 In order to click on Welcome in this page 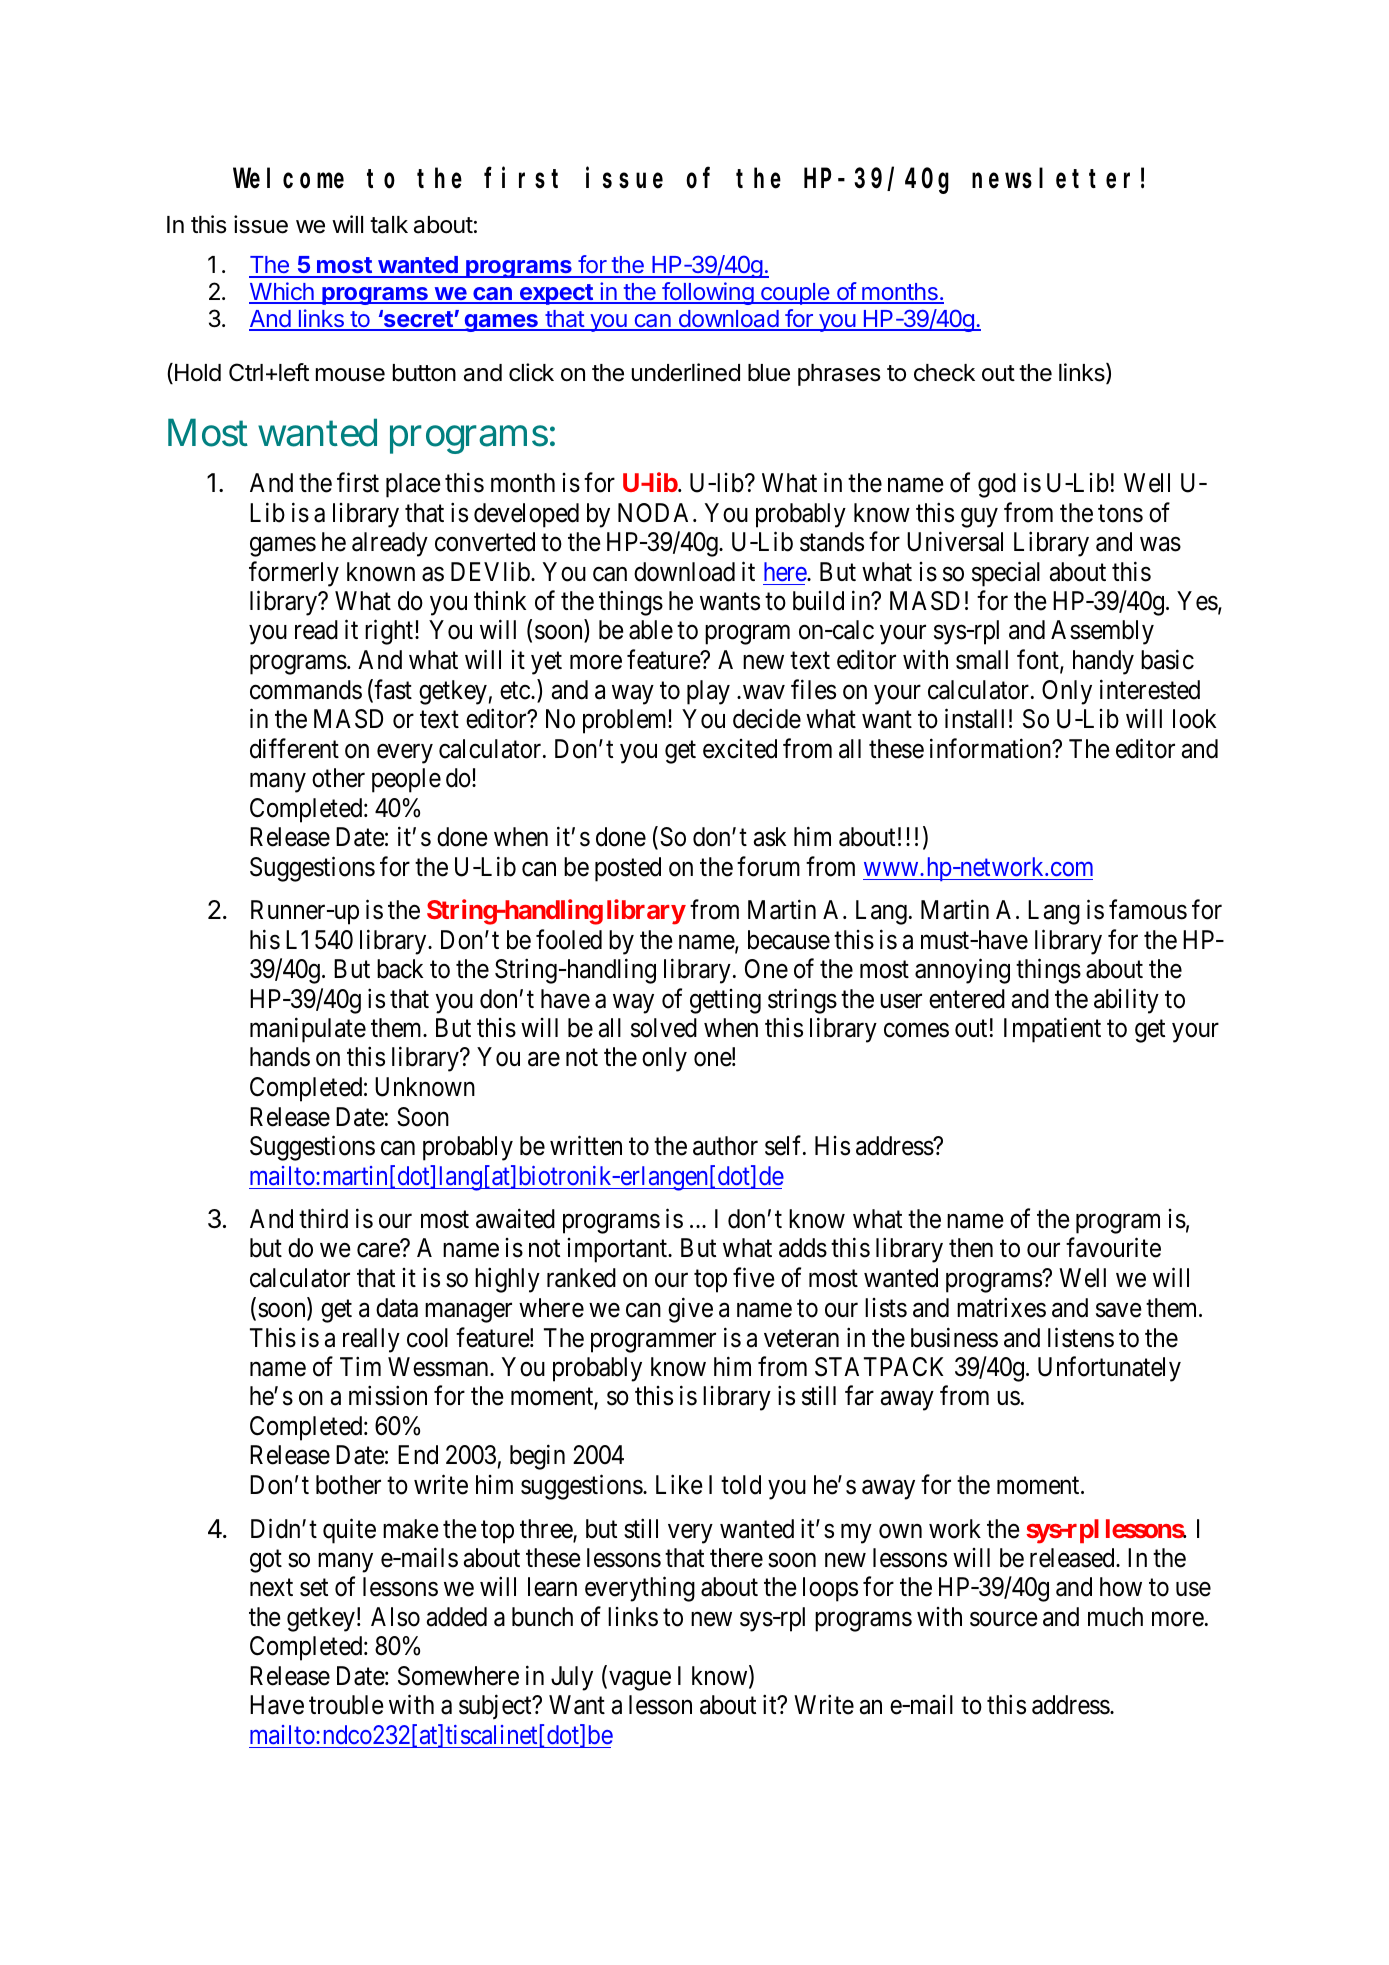, I will do `click(288, 179)`.
